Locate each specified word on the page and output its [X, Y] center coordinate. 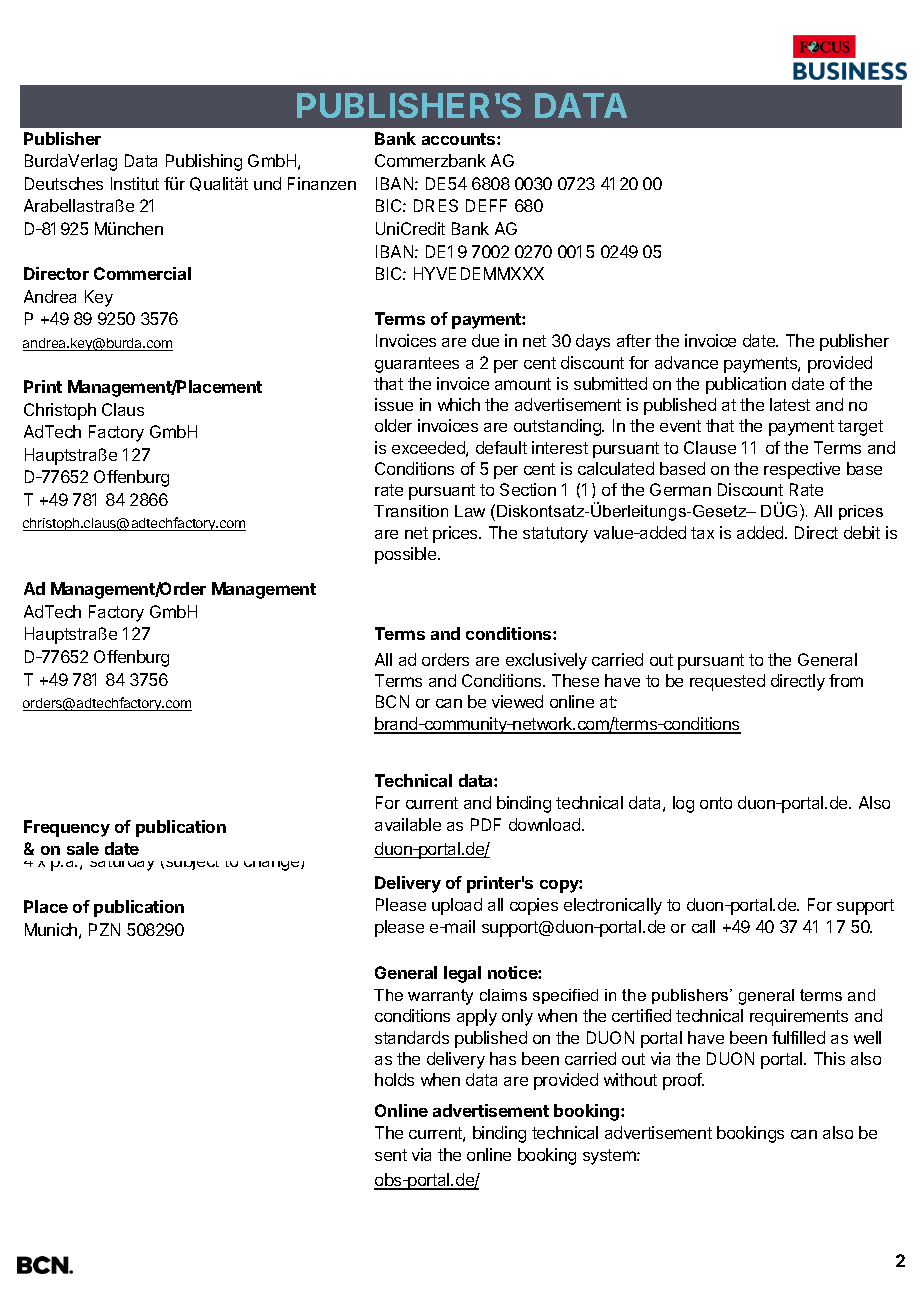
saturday [120, 861]
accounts [460, 139]
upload [457, 906]
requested [727, 682]
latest [790, 404]
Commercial [142, 273]
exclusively [546, 661]
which [459, 404]
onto [716, 803]
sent [391, 1155]
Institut [135, 183]
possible [407, 555]
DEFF [486, 205]
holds [394, 1079]
